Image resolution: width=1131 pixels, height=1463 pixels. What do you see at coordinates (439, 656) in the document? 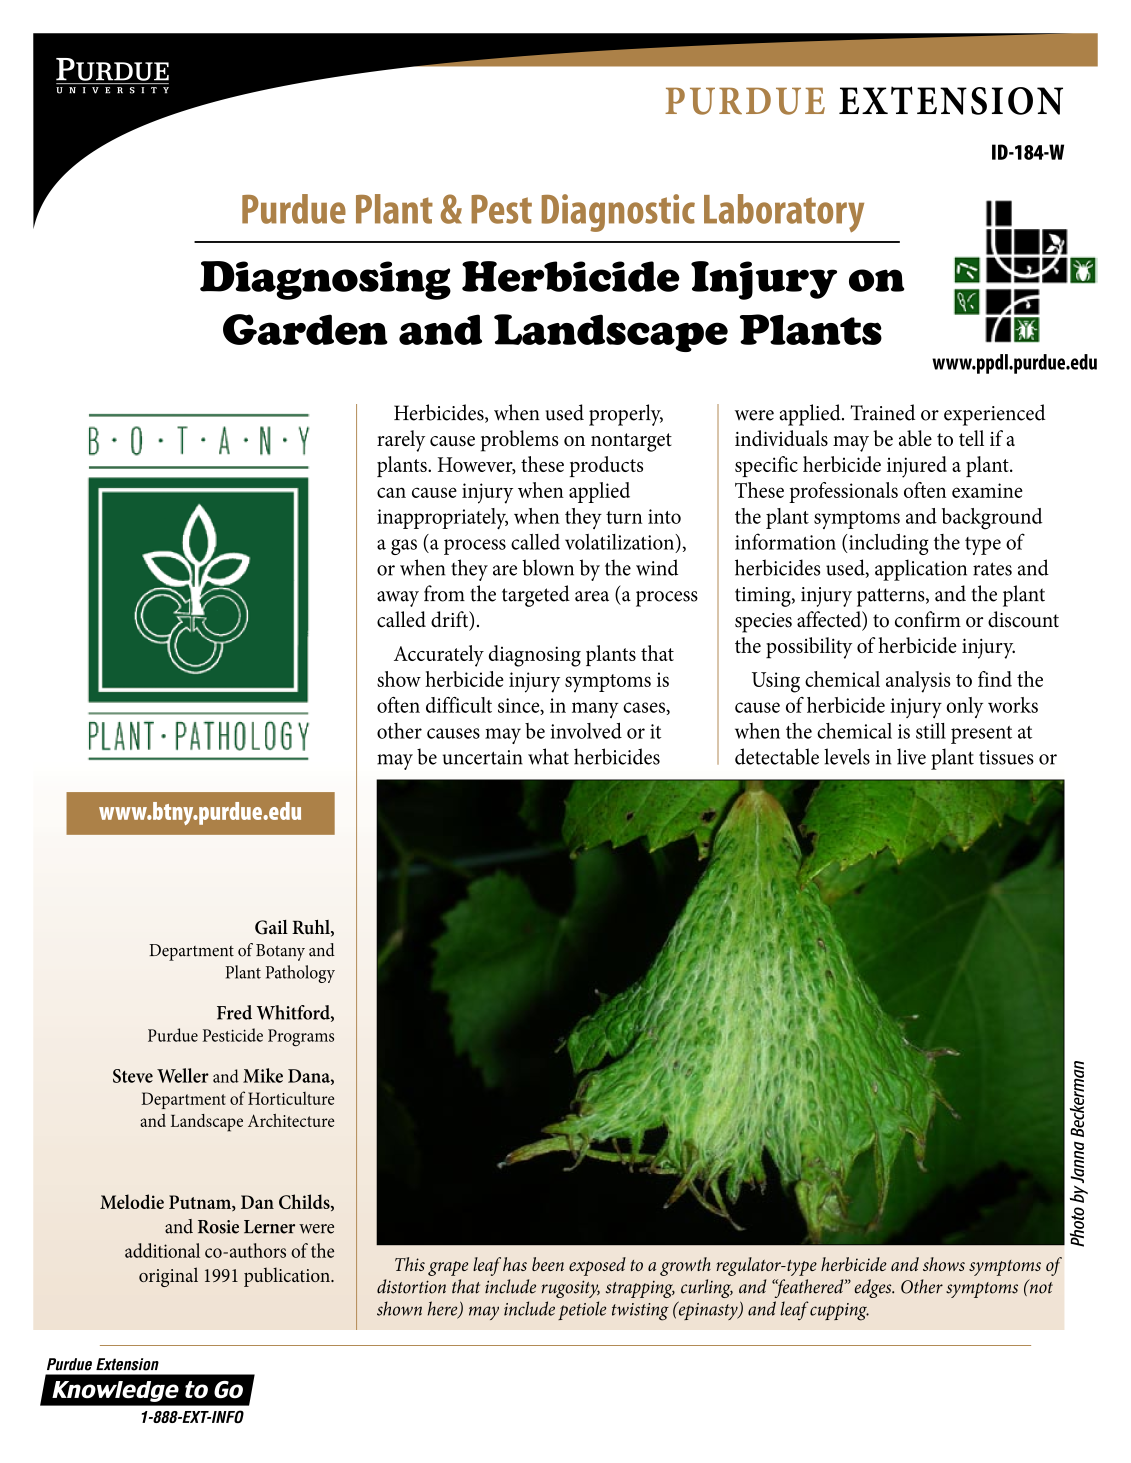
I see `Accurately` at bounding box center [439, 656].
